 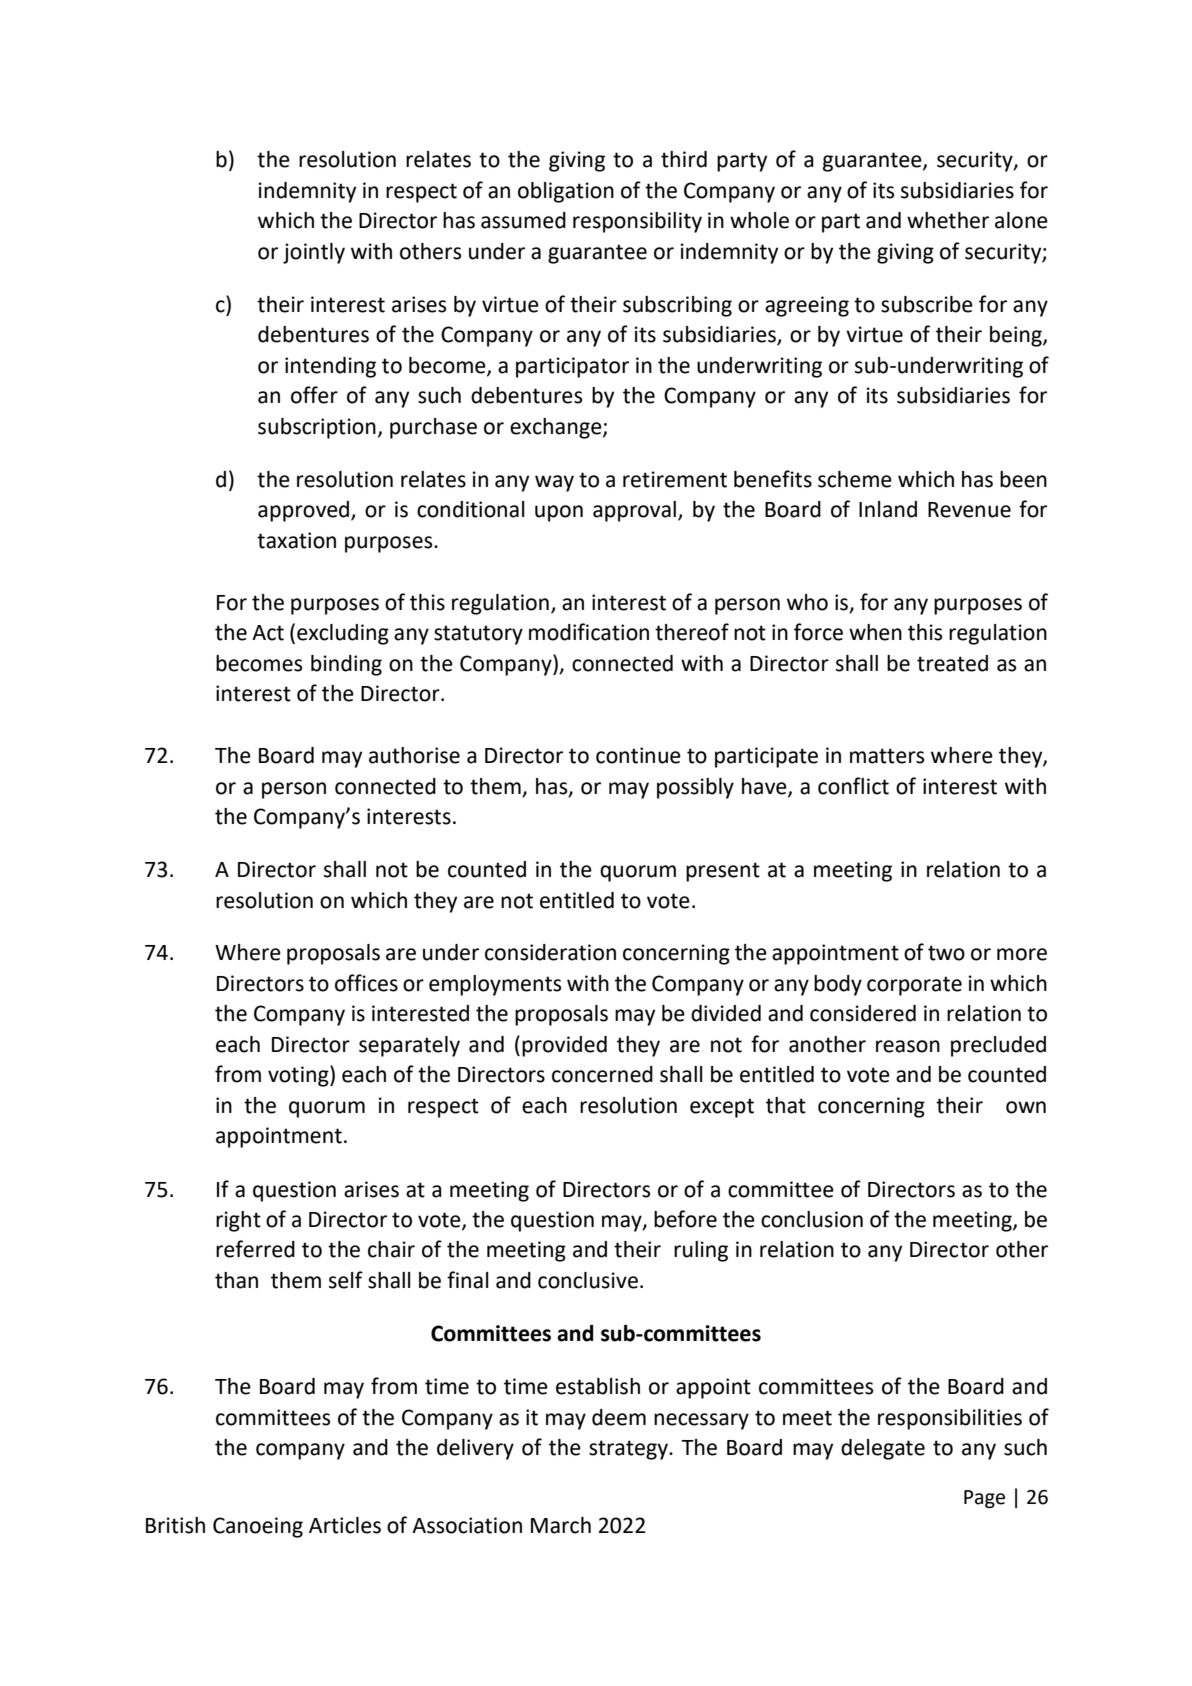 I want to click on when, so click(x=875, y=632).
